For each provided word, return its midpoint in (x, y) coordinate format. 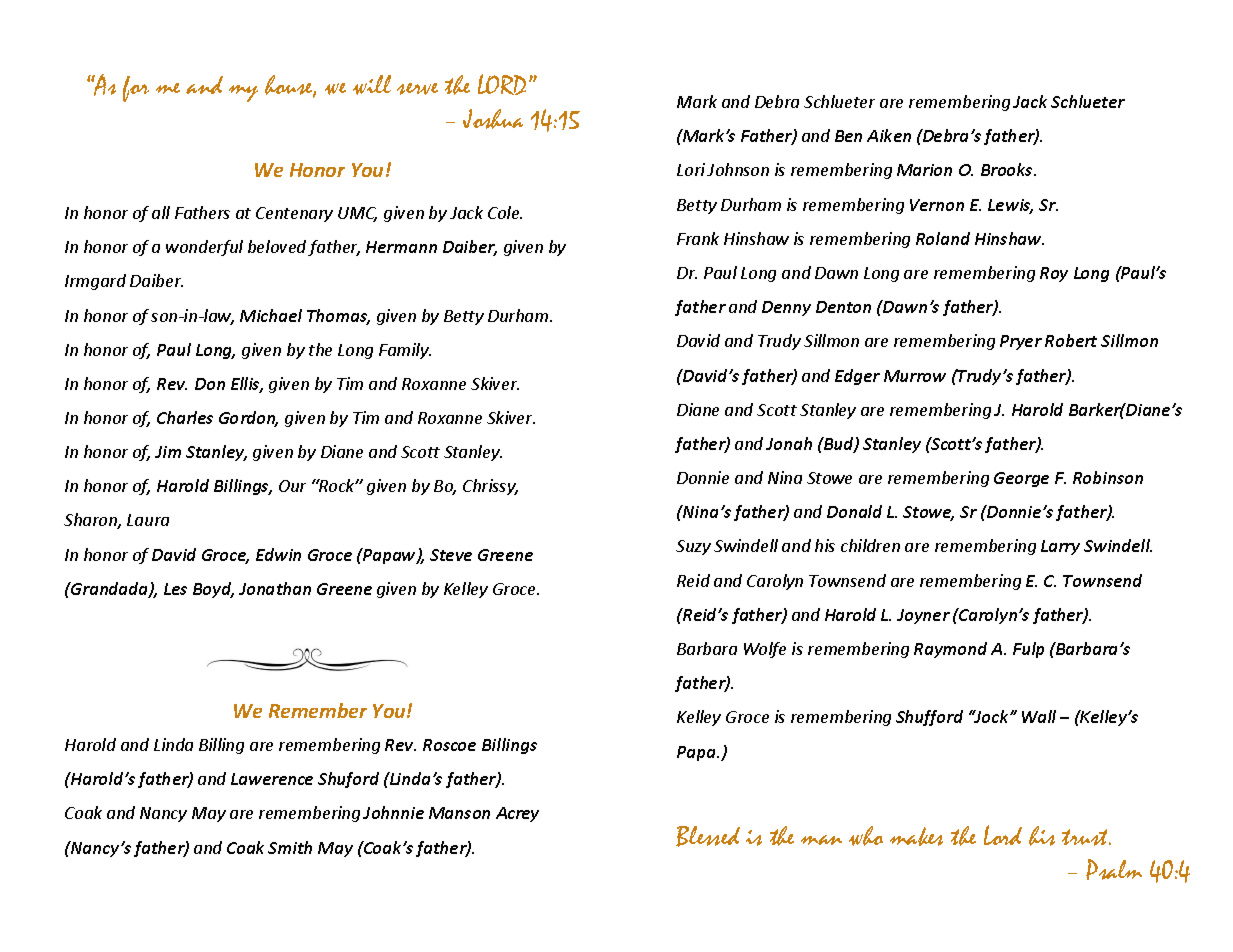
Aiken (889, 135)
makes (916, 836)
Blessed (708, 836)
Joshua (493, 119)
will (372, 85)
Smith (290, 847)
